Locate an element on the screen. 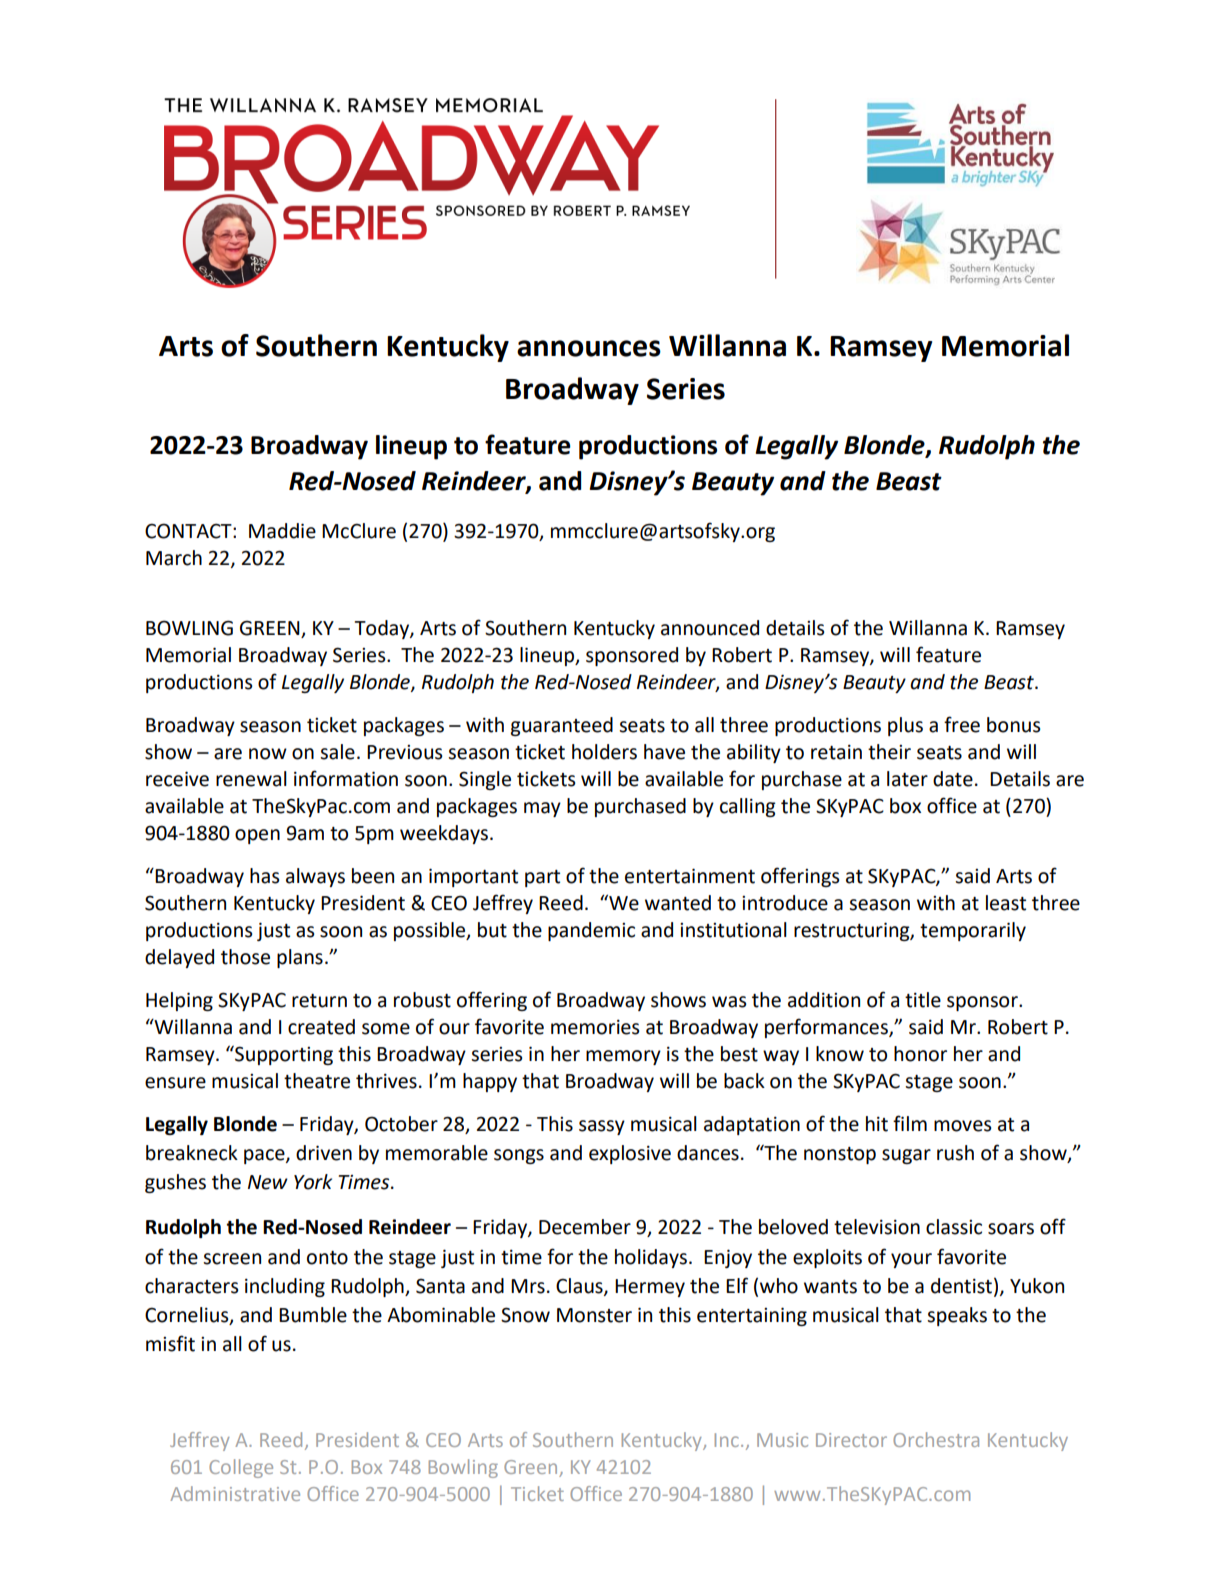  College is located at coordinates (241, 1468).
